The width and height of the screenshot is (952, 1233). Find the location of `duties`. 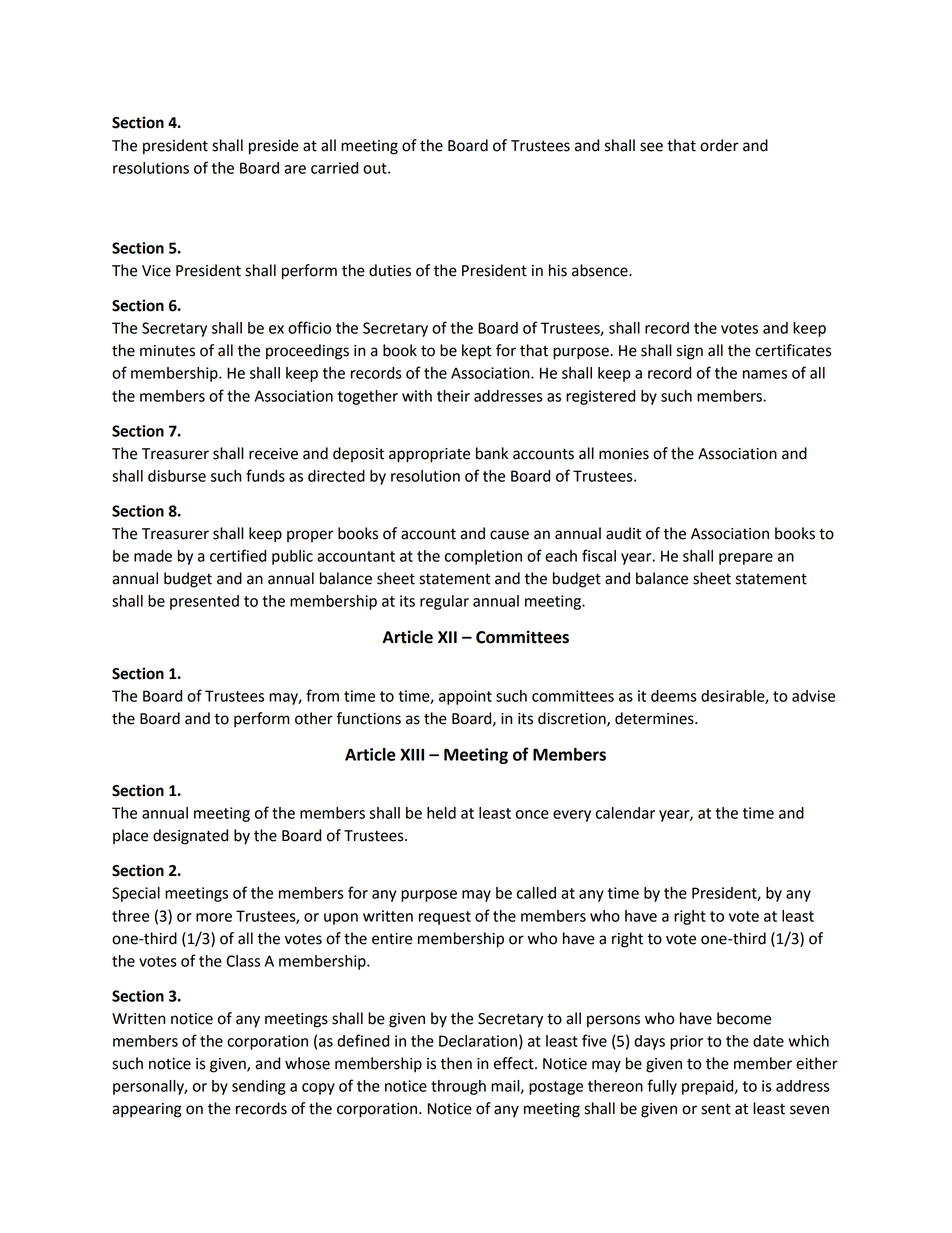

duties is located at coordinates (390, 270).
